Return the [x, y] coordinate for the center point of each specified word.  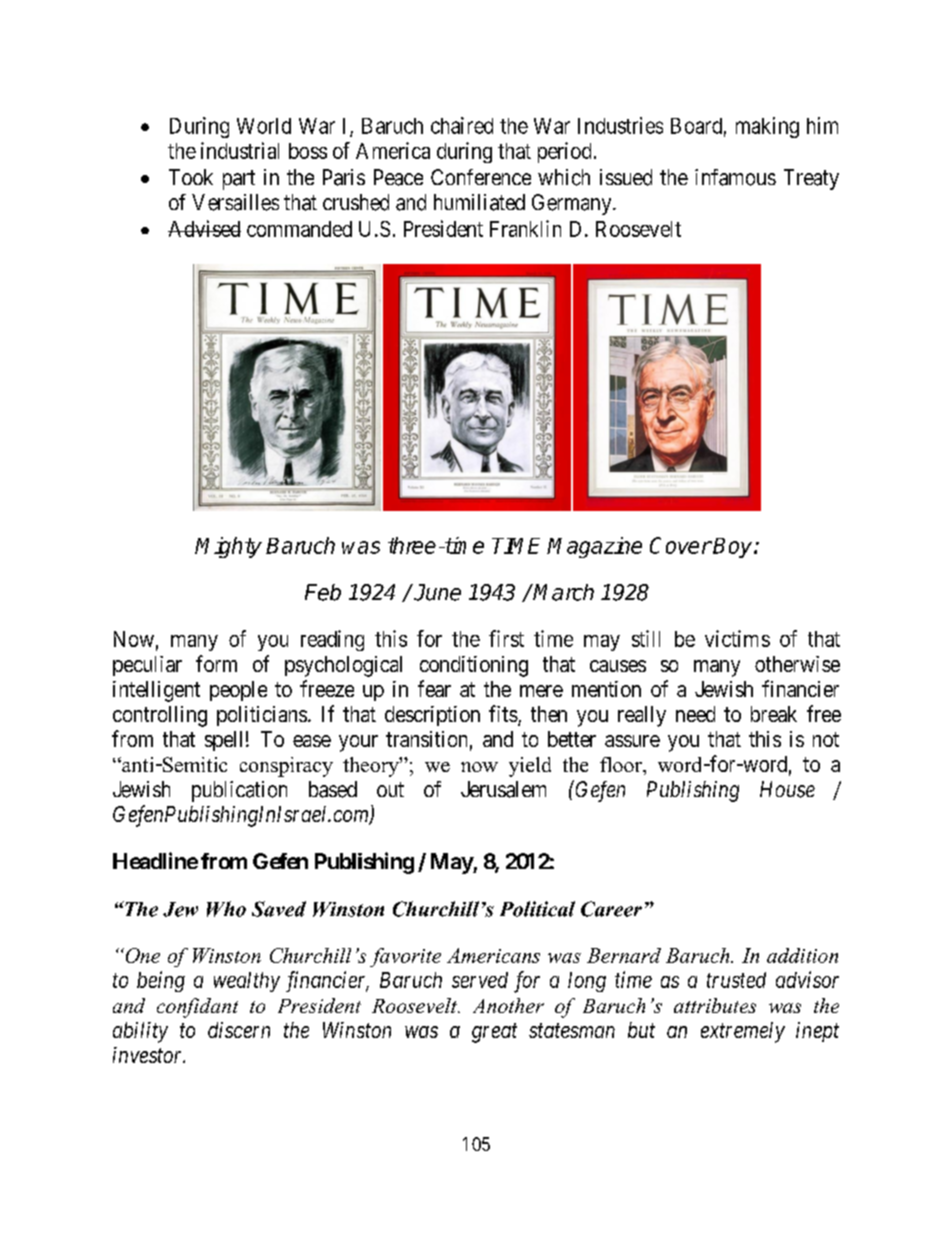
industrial [240, 150]
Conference [481, 177]
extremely [743, 1032]
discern [239, 1030]
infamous [735, 177]
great [494, 1033]
